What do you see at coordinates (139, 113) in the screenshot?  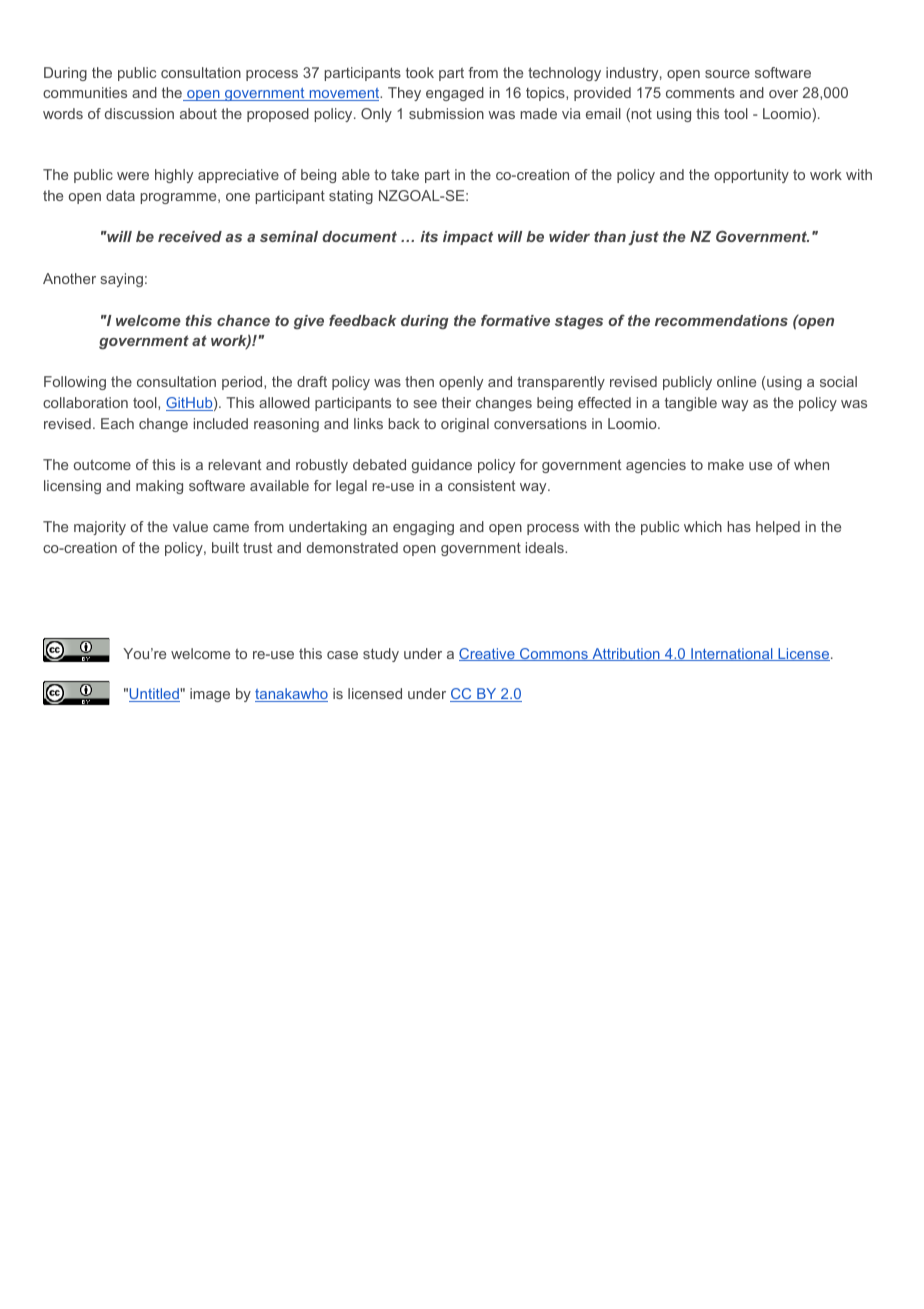 I see `discussion` at bounding box center [139, 113].
